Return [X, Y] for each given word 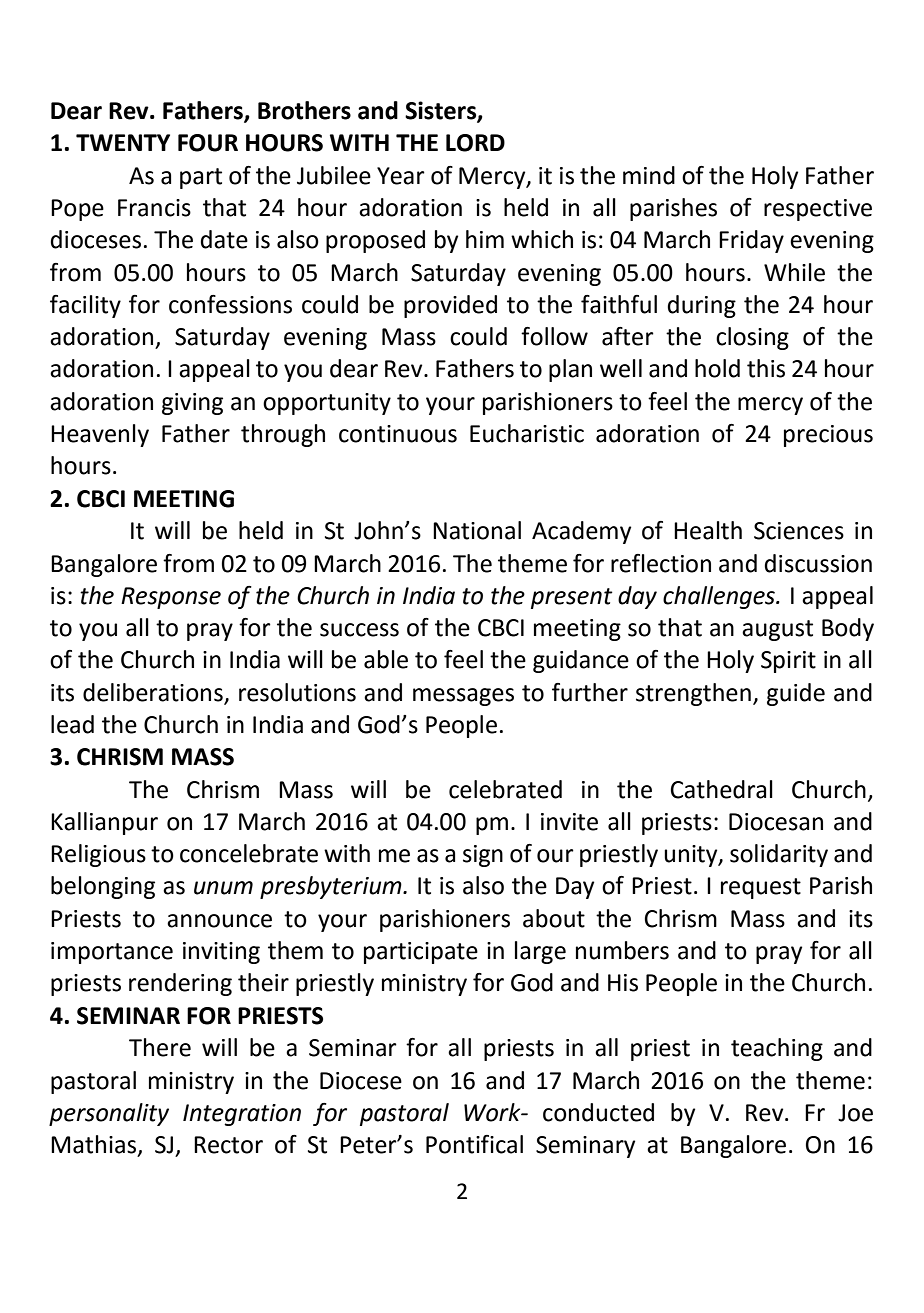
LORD [475, 143]
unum [223, 888]
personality [109, 1114]
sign [483, 856]
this [766, 368]
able [386, 659]
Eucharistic [527, 433]
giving [192, 404]
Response [171, 598]
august [777, 630]
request [761, 888]
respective [818, 210]
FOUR [208, 143]
